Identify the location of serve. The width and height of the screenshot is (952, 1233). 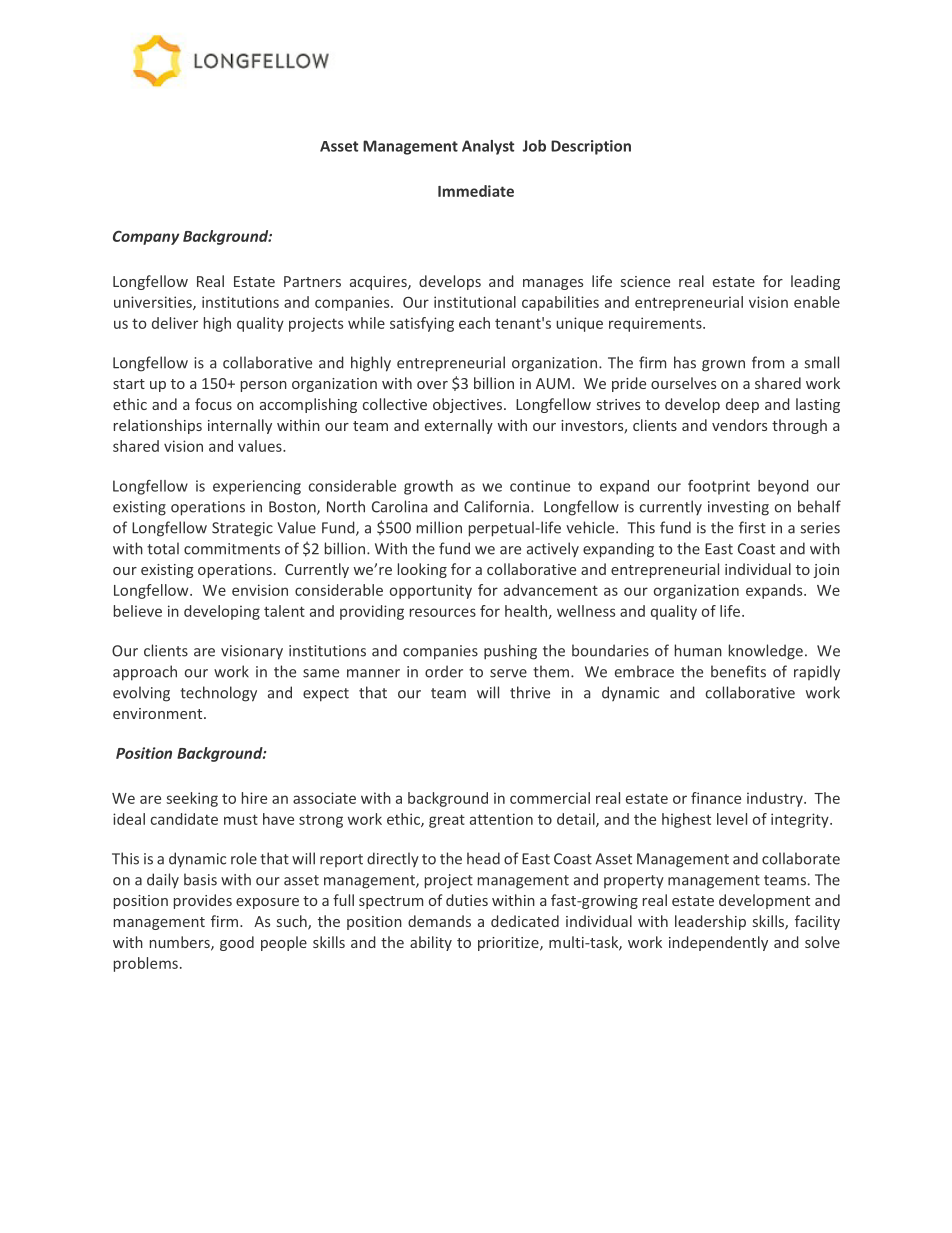
(508, 673).
